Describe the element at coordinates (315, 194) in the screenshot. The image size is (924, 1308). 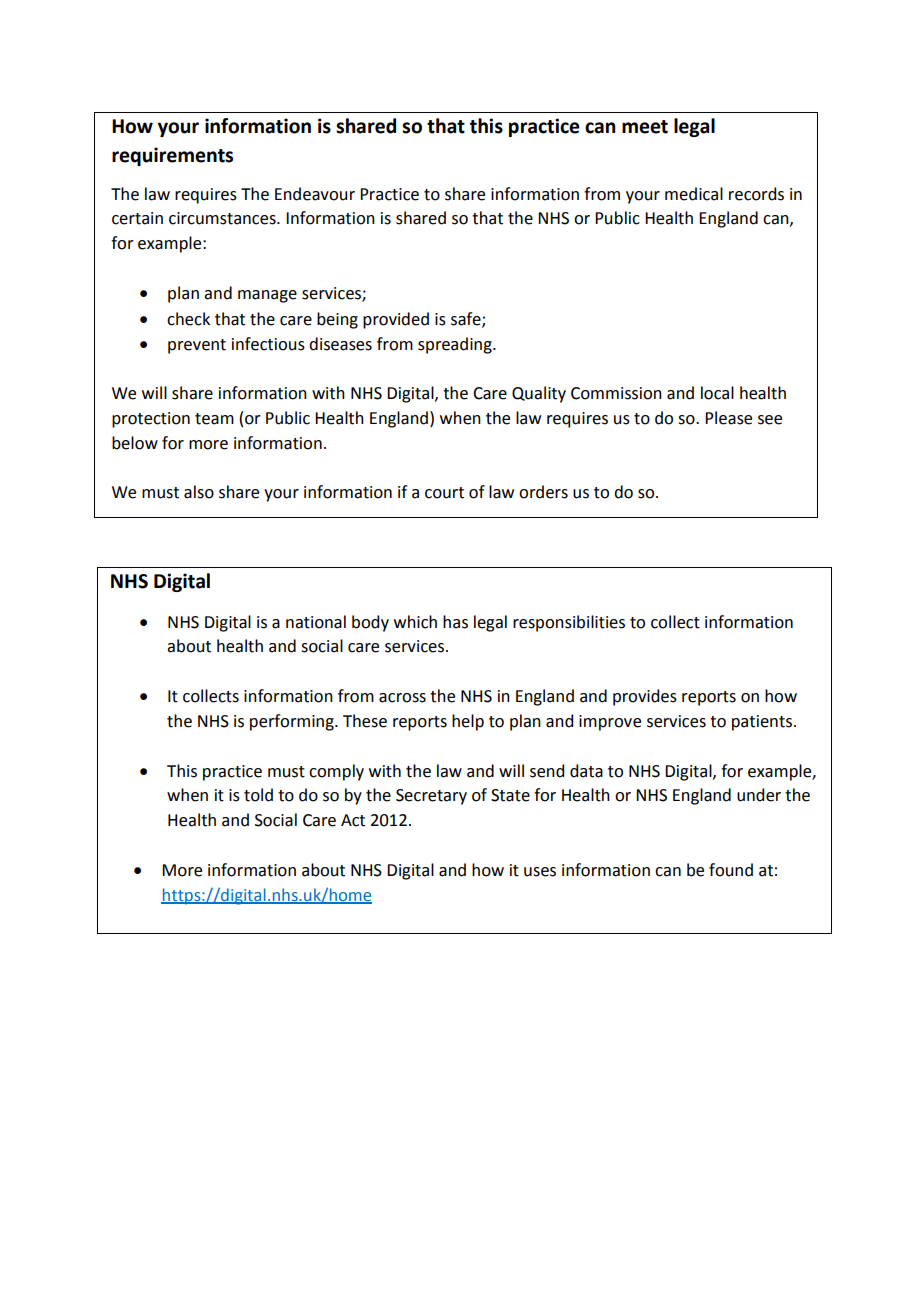
I see `Endeavour` at that location.
